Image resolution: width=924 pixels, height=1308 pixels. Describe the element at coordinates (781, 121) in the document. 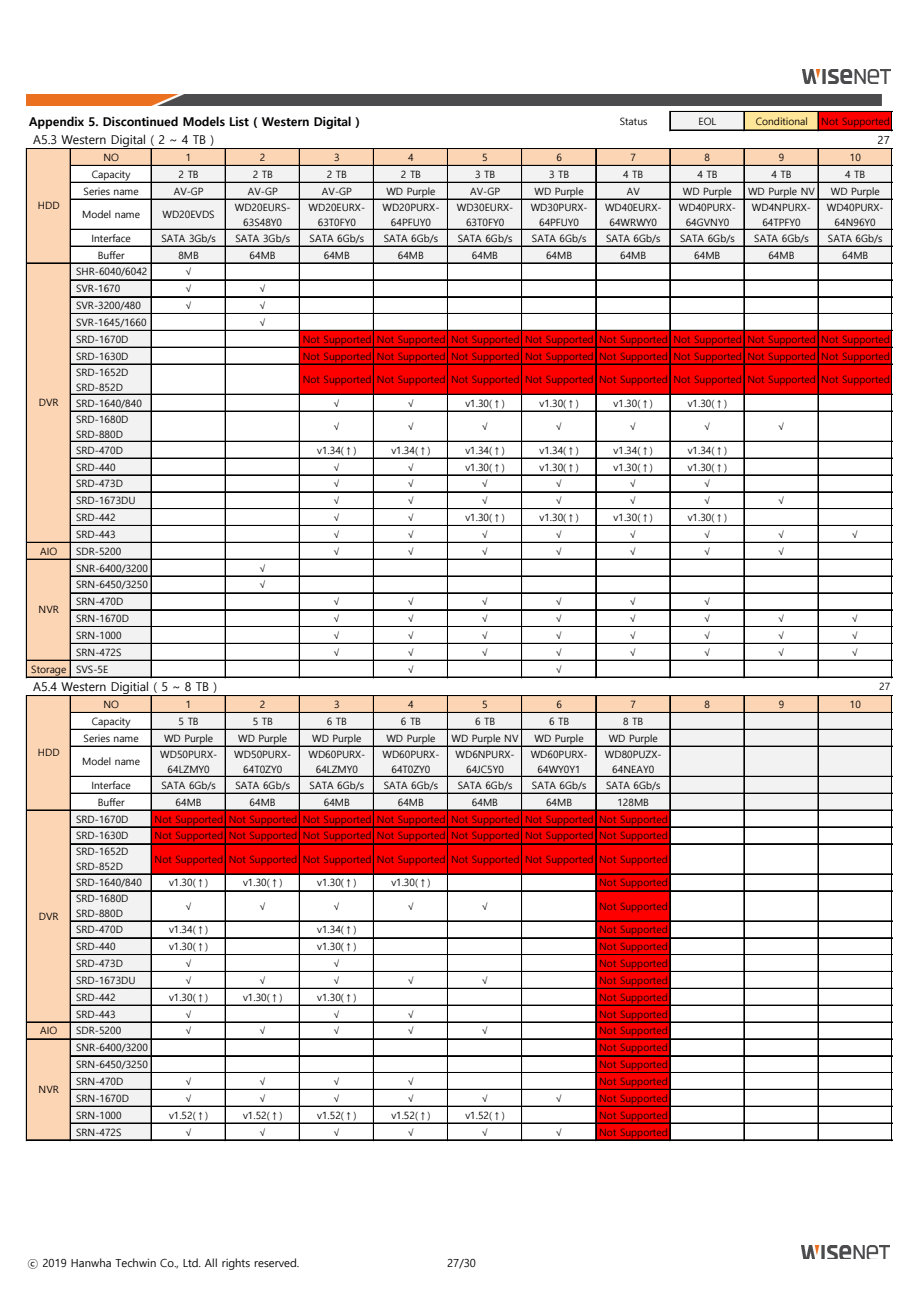

I see `Conditional` at that location.
